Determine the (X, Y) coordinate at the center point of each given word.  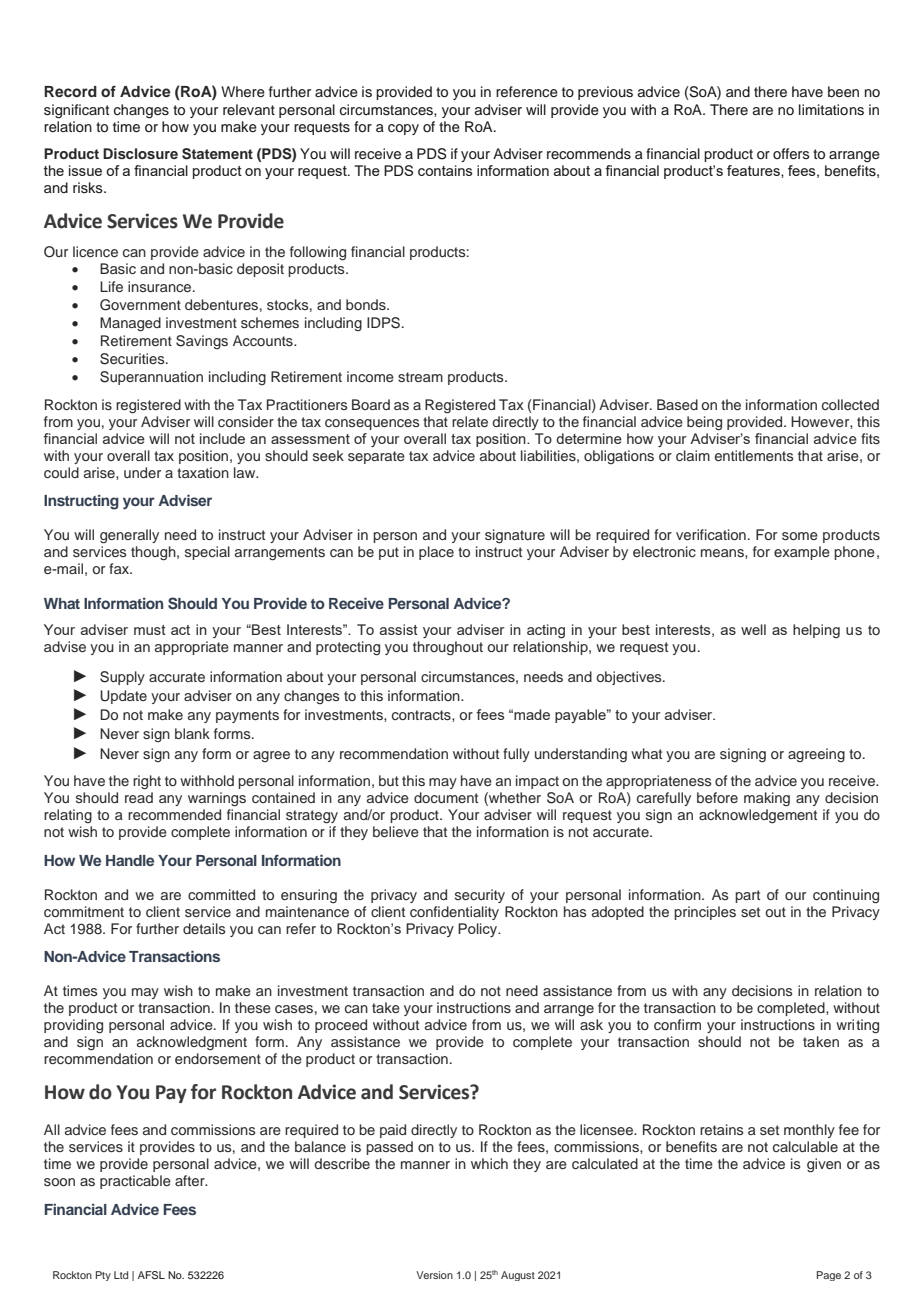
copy (403, 129)
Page (829, 1276)
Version (434, 1275)
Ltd (121, 1275)
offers (791, 153)
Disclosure (140, 153)
